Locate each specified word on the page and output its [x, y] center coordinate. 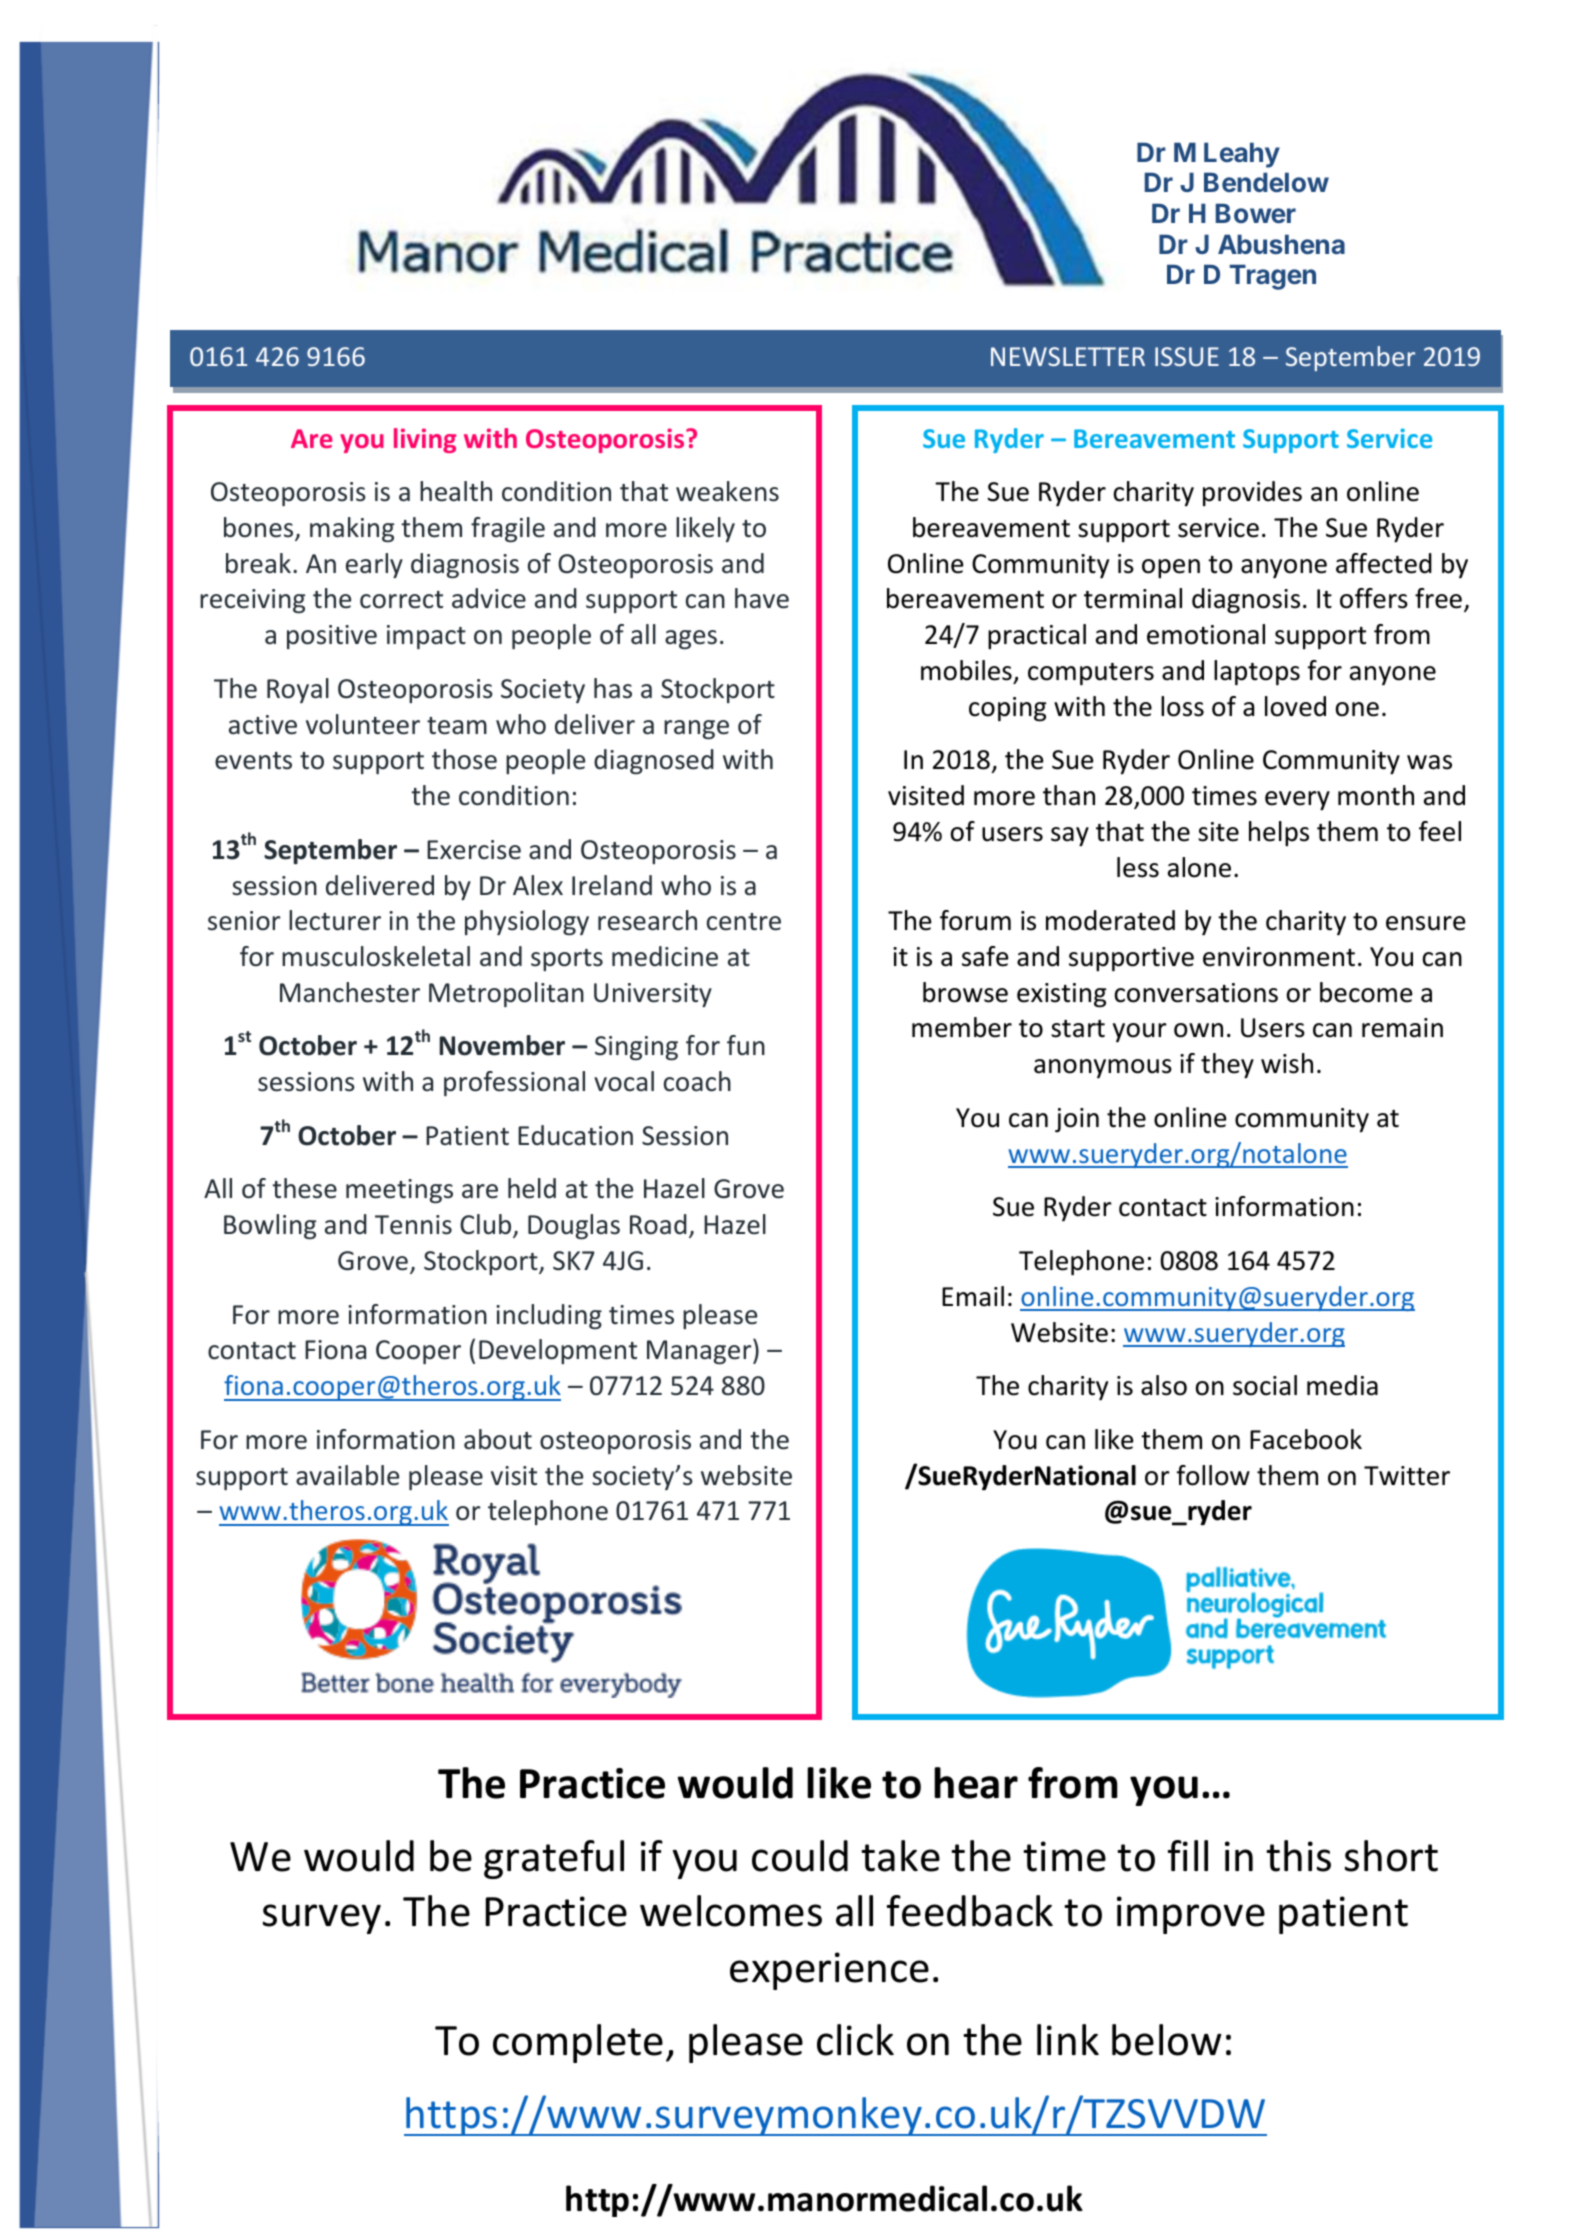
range [696, 729]
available [347, 1475]
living [425, 440]
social [1265, 1385]
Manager [700, 1351]
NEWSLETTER [1068, 356]
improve [1191, 1915]
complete [578, 2043]
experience [829, 1971]
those [464, 759]
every [1297, 801]
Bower [1256, 213]
